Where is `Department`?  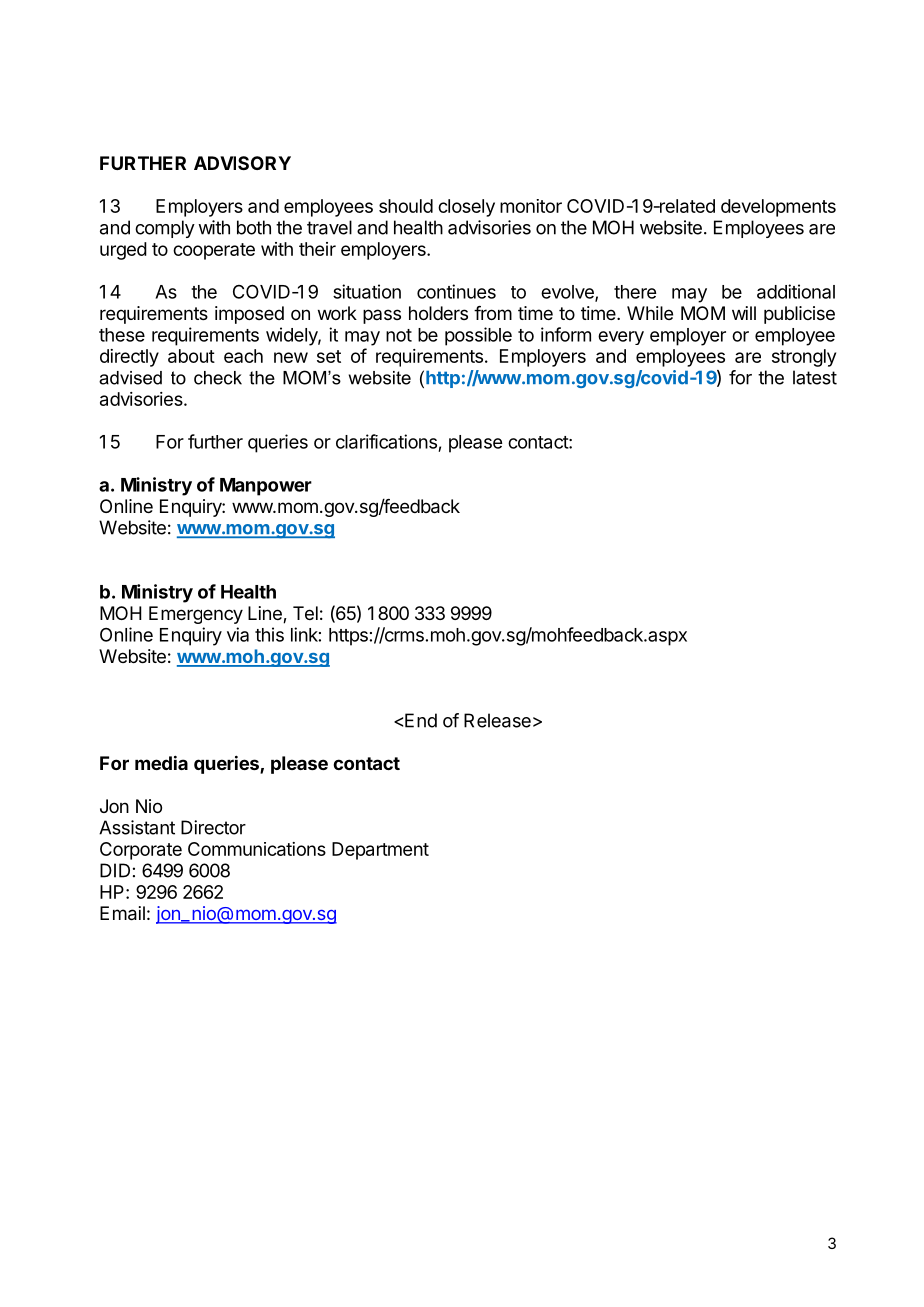
Department is located at coordinates (380, 851).
